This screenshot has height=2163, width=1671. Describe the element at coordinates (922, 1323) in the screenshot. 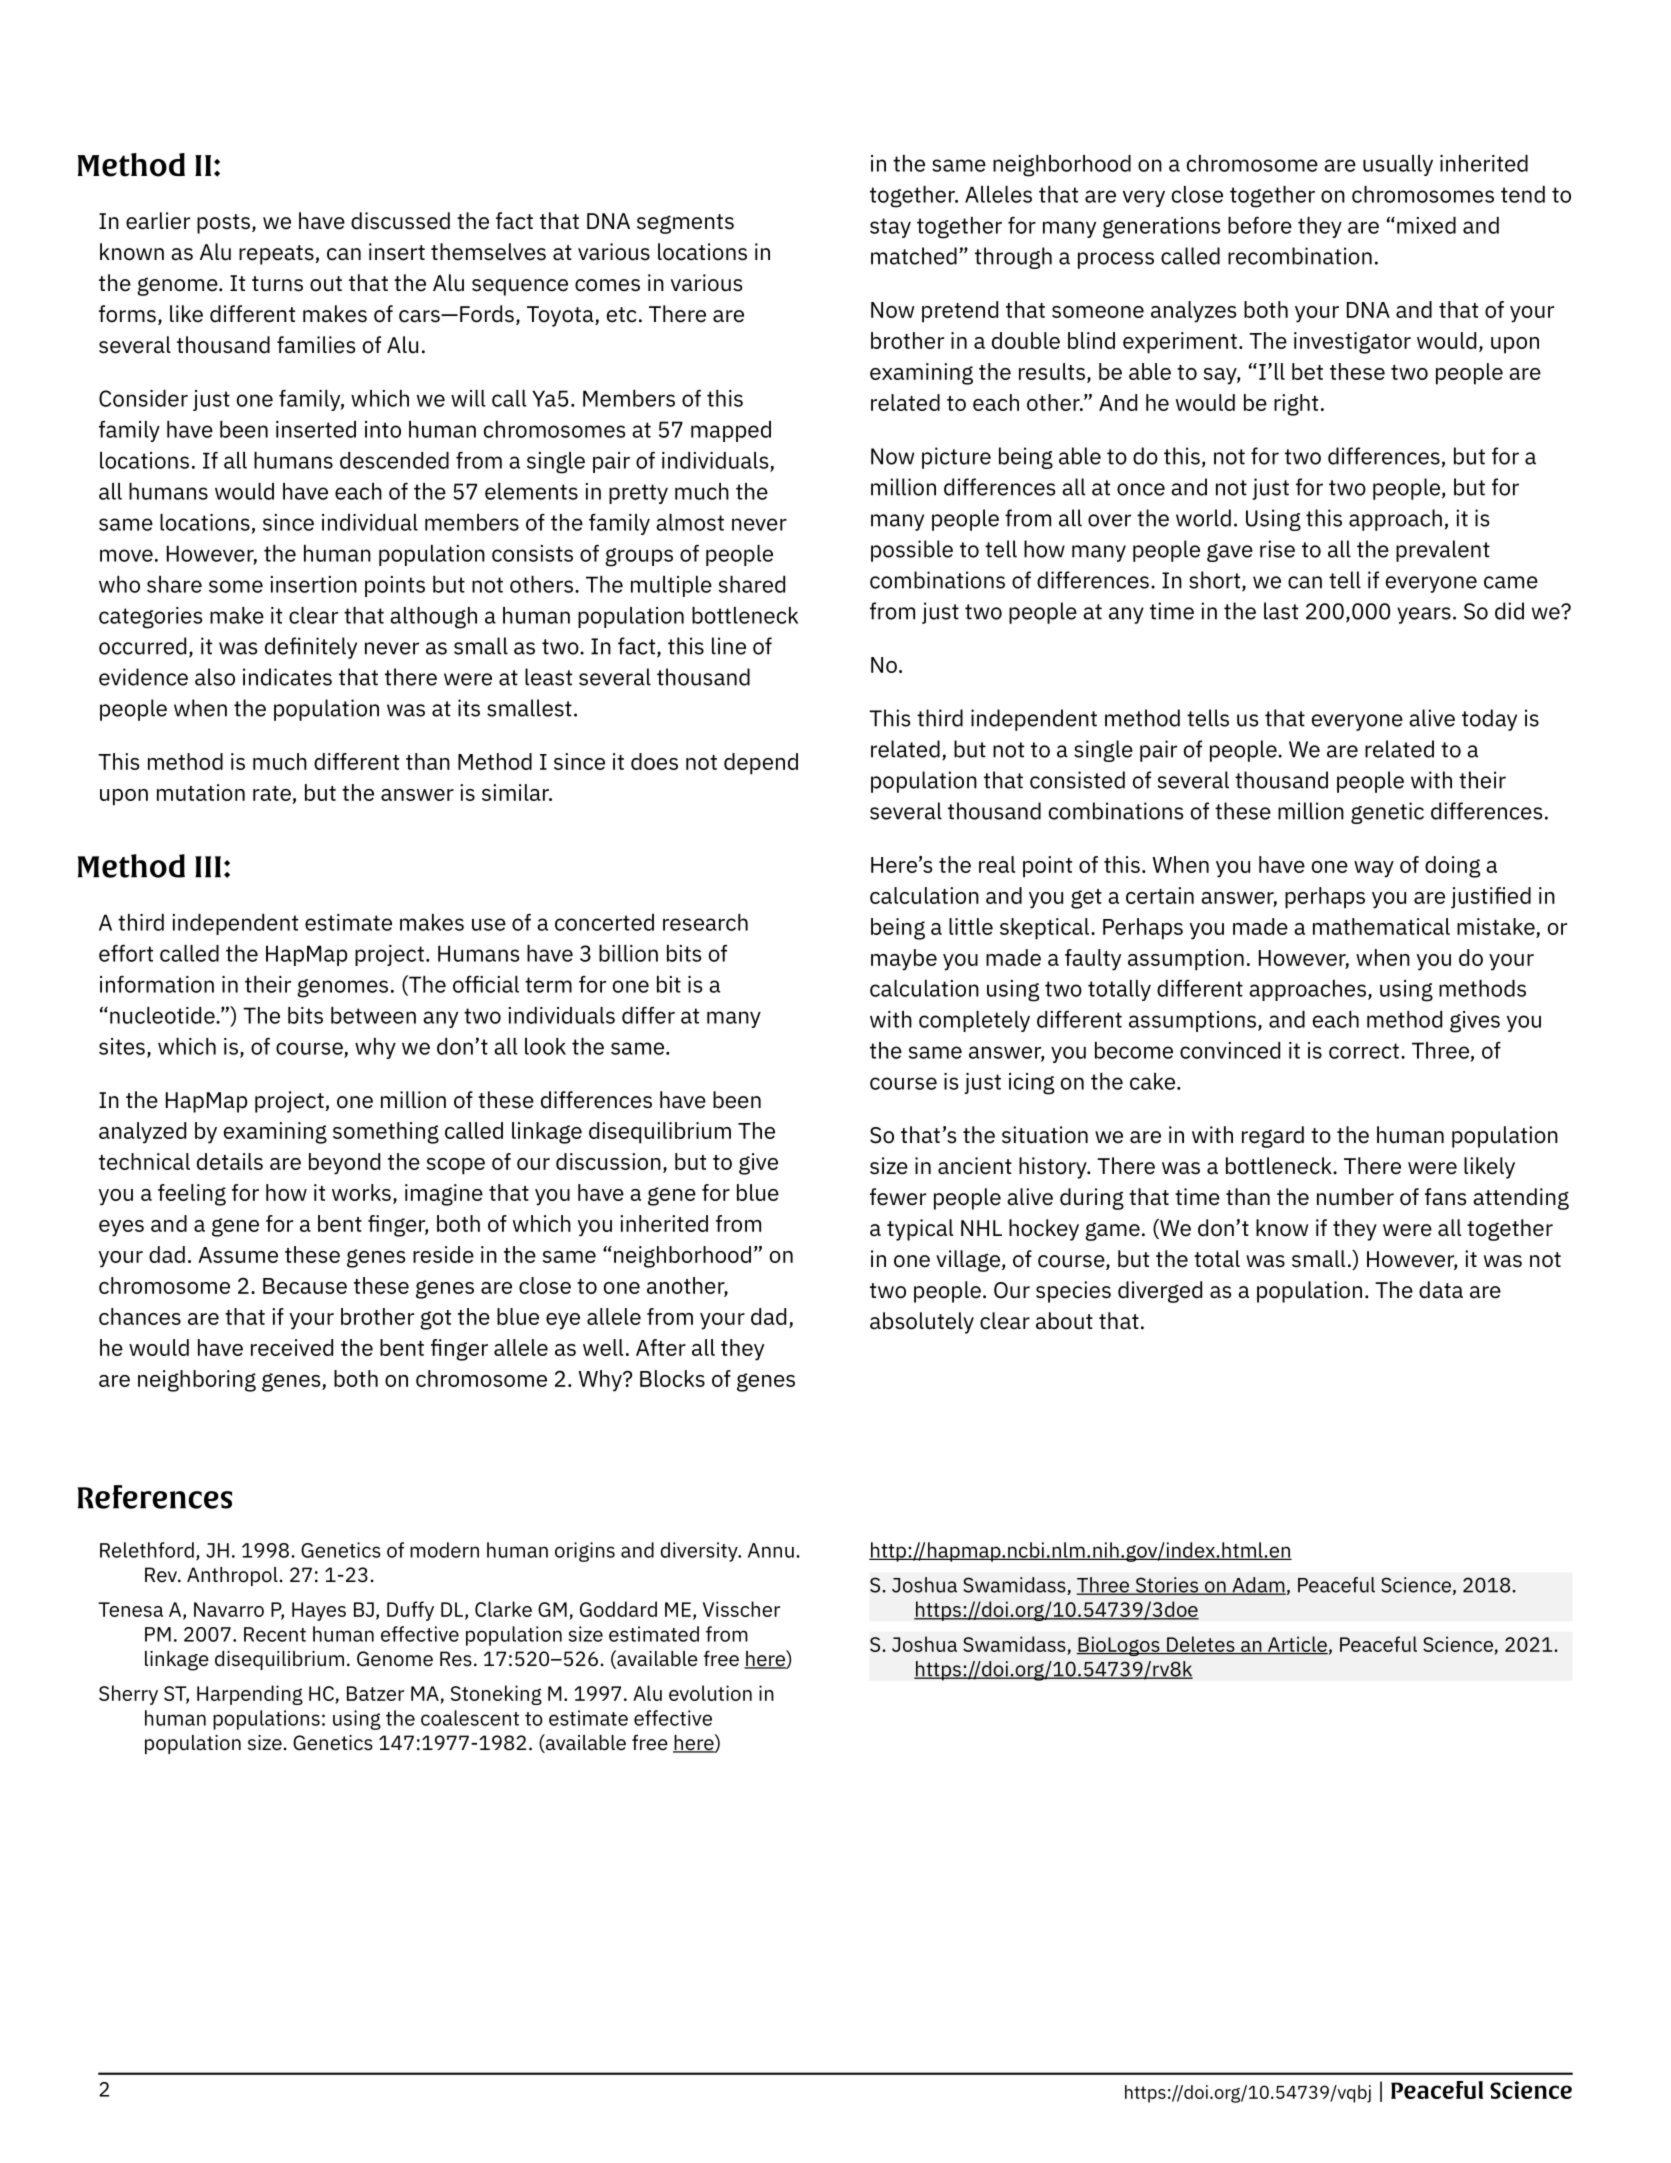

I see `absolutely` at that location.
